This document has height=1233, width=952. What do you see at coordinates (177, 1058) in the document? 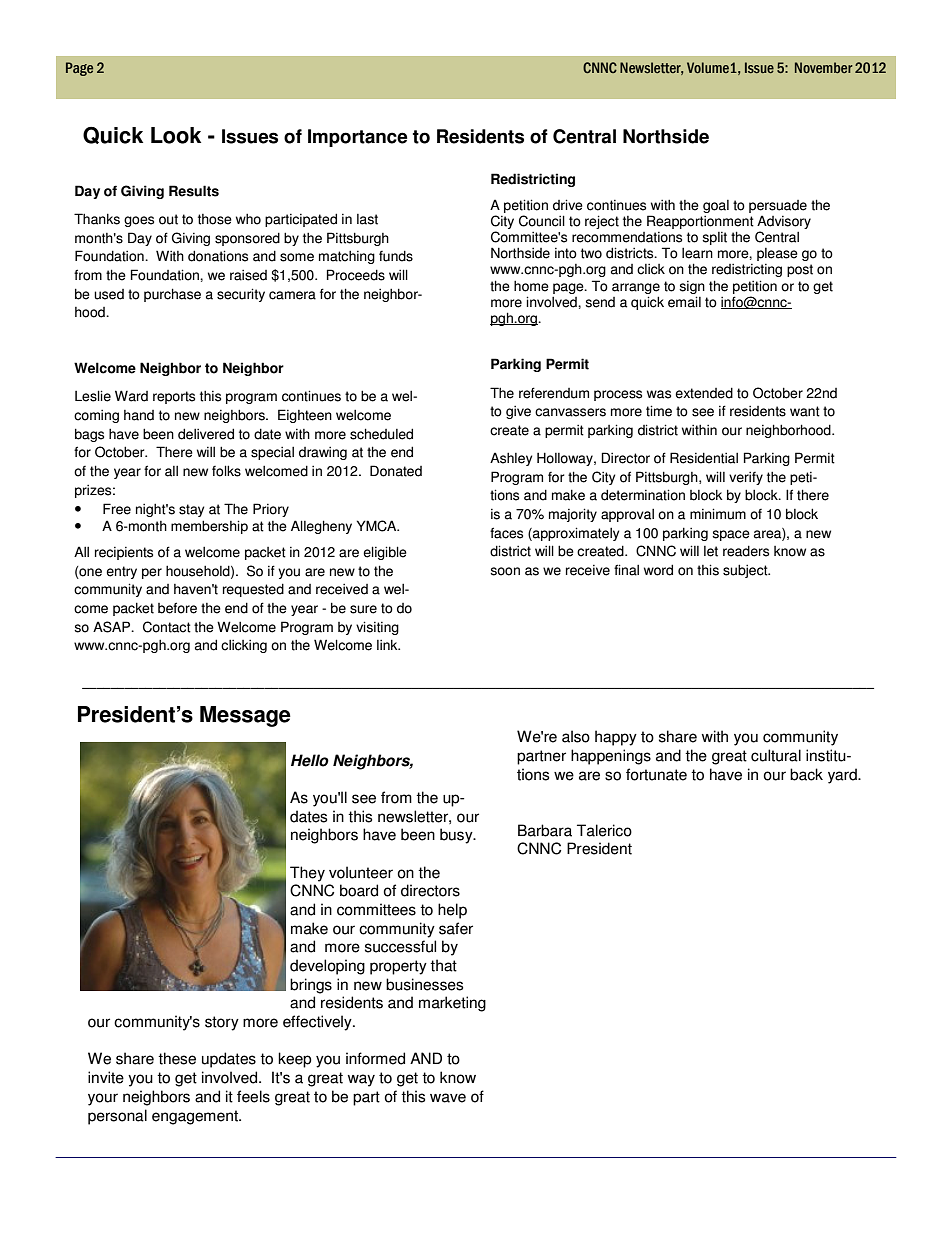
I see `these` at bounding box center [177, 1058].
